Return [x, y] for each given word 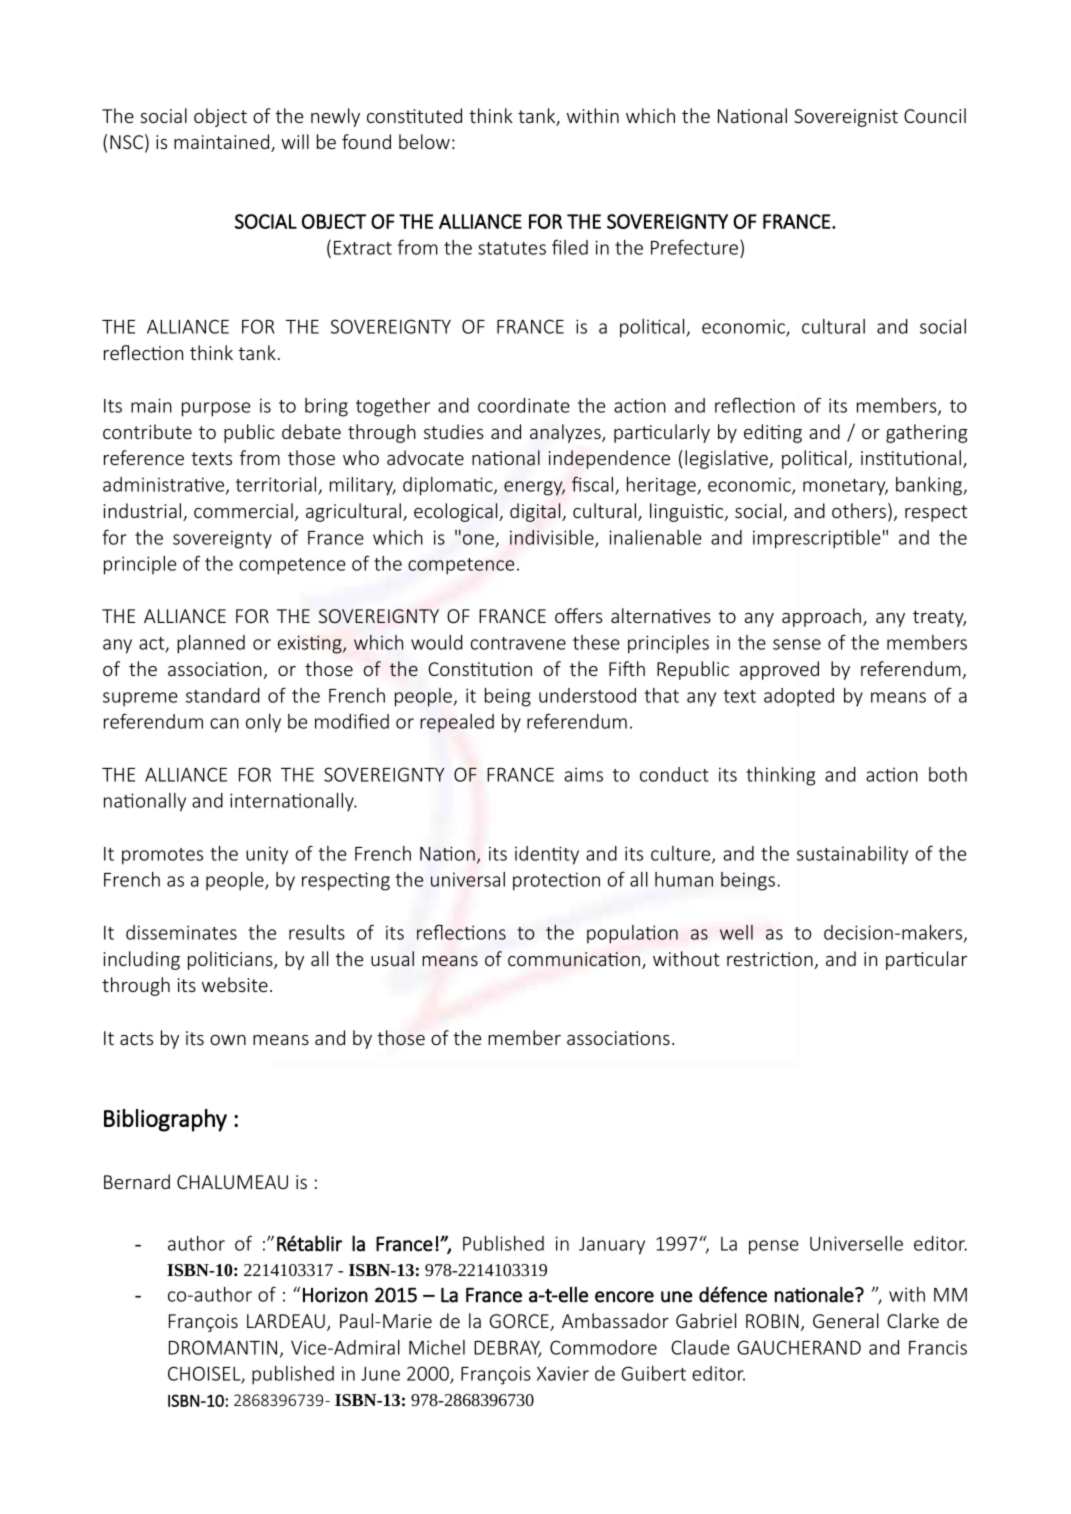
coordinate [524, 405]
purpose [216, 409]
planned [211, 644]
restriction [771, 960]
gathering [927, 433]
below [424, 141]
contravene [518, 643]
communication [574, 959]
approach [821, 617]
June [380, 1374]
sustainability [852, 855]
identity [547, 855]
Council [935, 115]
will [295, 141]
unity [267, 855]
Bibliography [165, 1120]
